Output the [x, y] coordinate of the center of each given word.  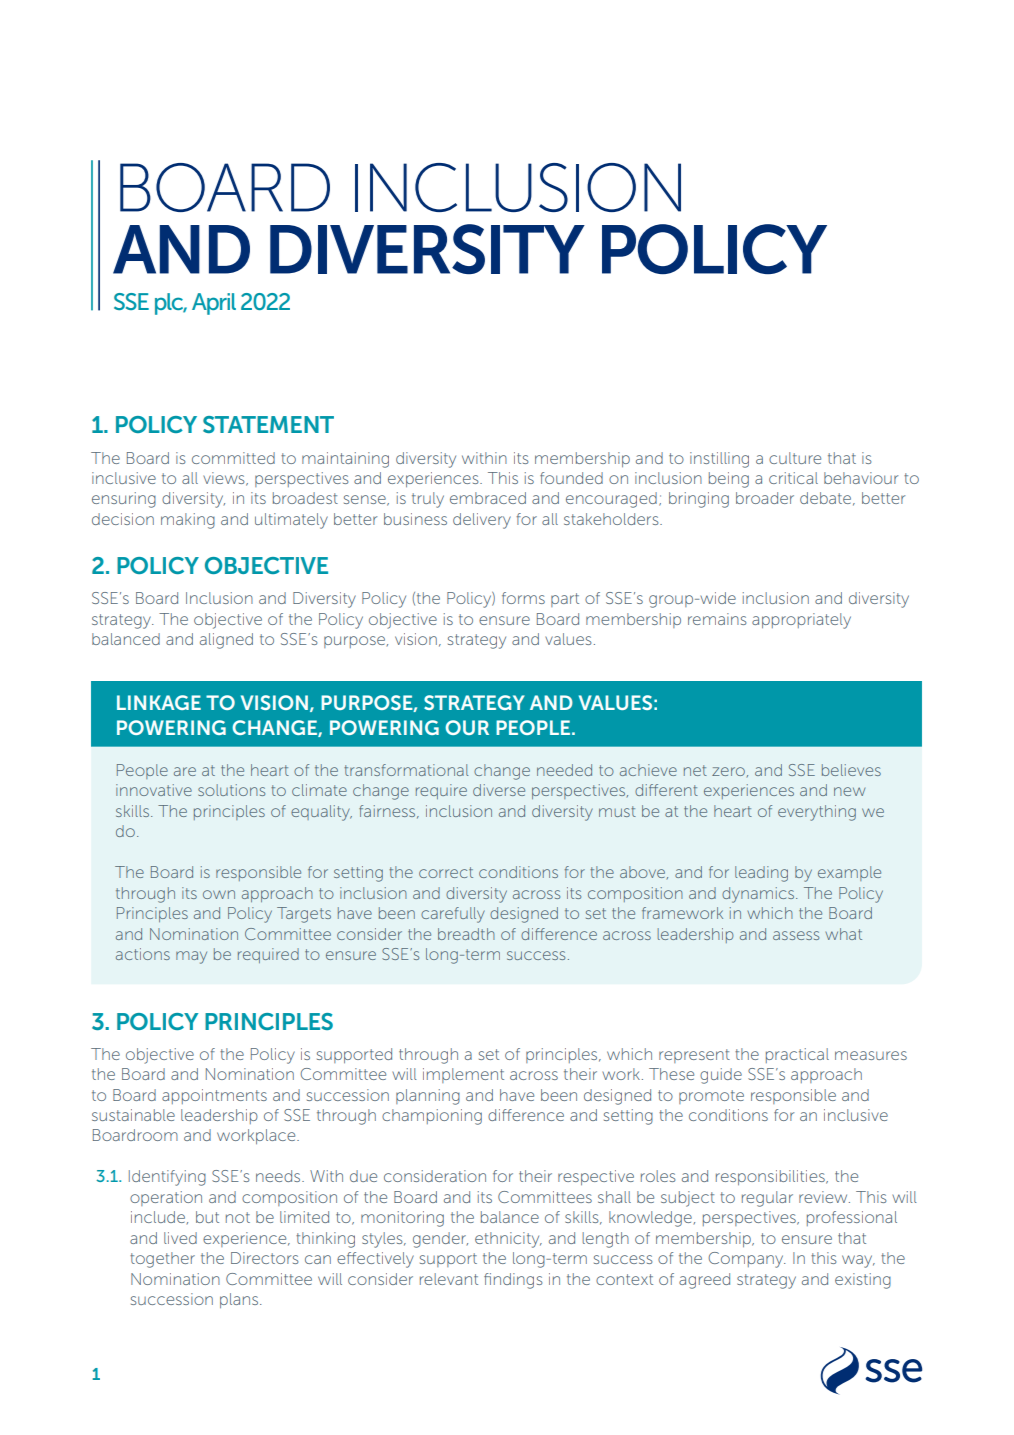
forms [523, 598]
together [162, 1260]
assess [796, 935]
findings [513, 1281]
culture [795, 458]
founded [571, 478]
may [191, 957]
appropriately [801, 621]
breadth [466, 934]
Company [747, 1260]
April [214, 304]
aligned [226, 641]
